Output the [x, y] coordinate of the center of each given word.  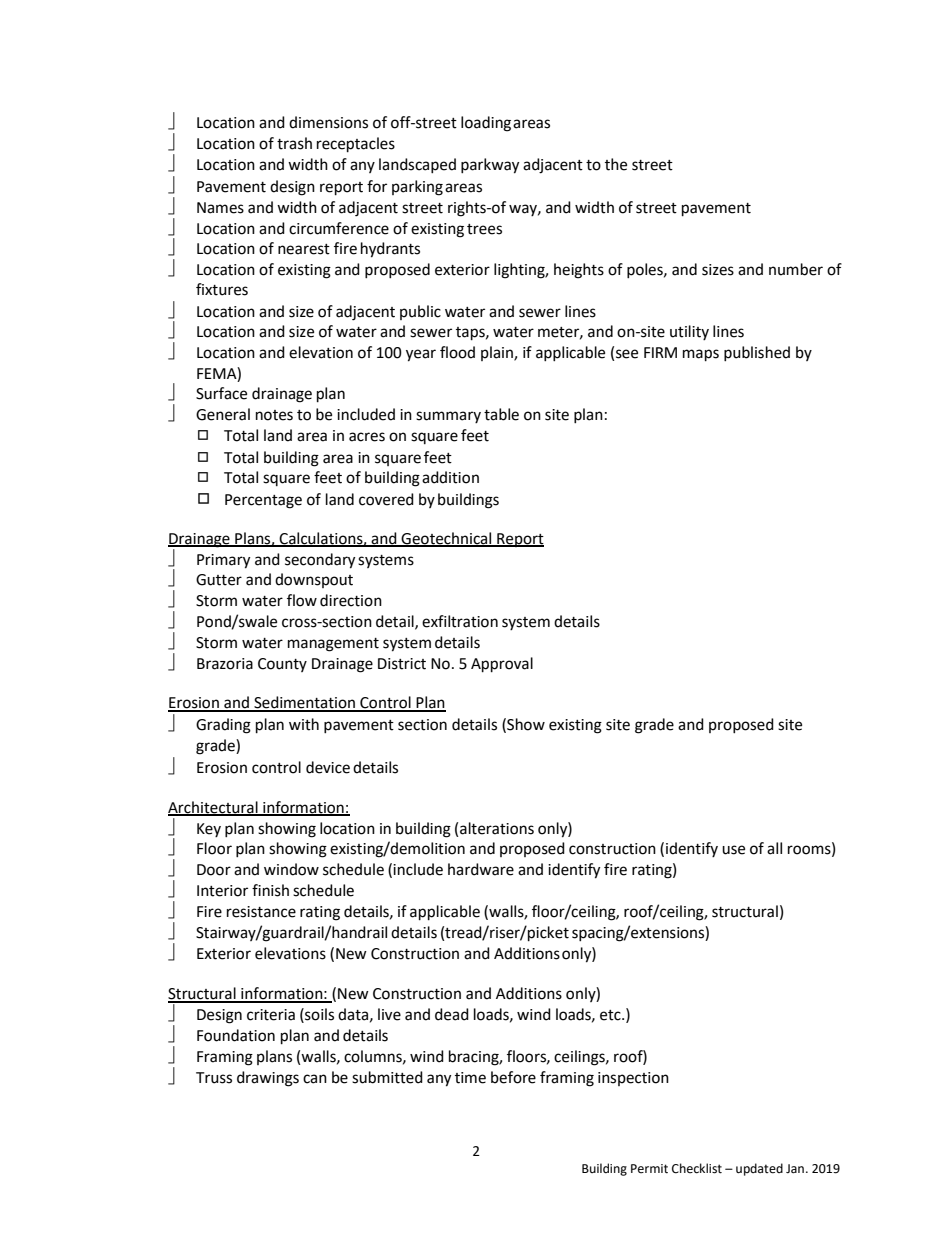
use [733, 850]
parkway [490, 166]
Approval [502, 665]
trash [294, 143]
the [616, 164]
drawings [268, 1079]
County [282, 665]
